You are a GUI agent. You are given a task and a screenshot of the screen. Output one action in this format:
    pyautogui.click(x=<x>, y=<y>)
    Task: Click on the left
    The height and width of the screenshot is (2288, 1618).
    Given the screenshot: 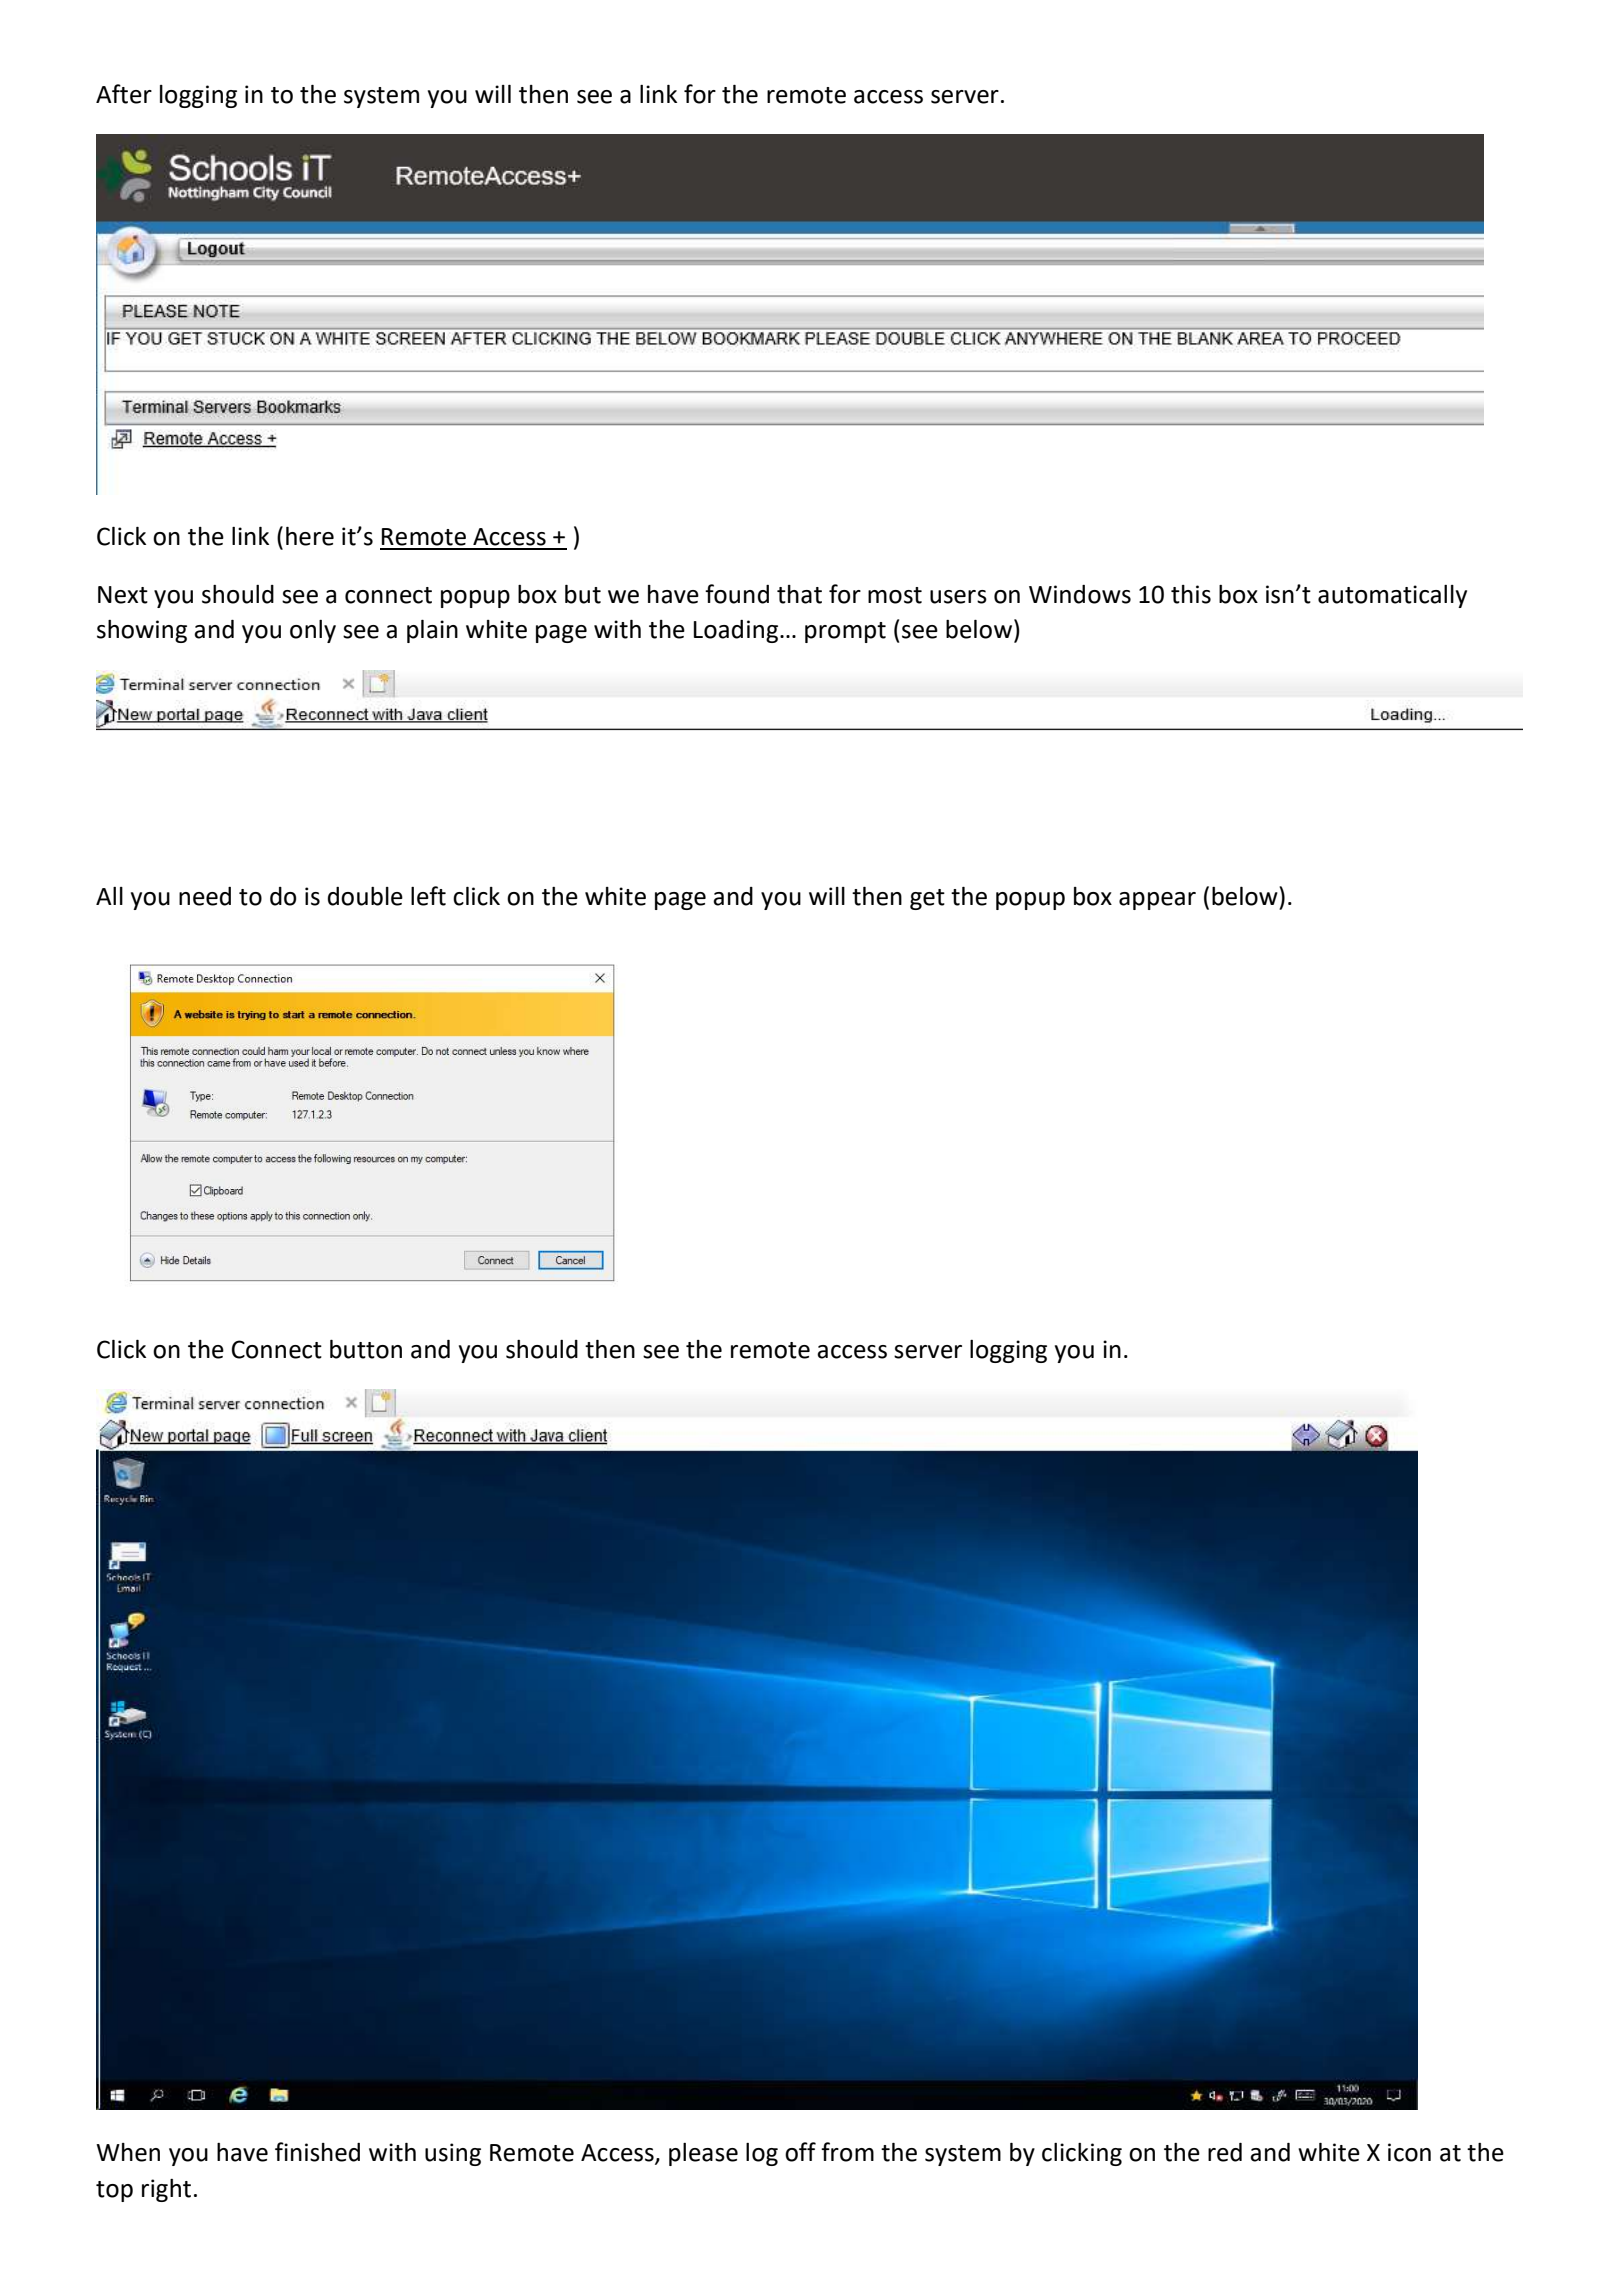 What is the action you would take?
    pyautogui.click(x=428, y=896)
